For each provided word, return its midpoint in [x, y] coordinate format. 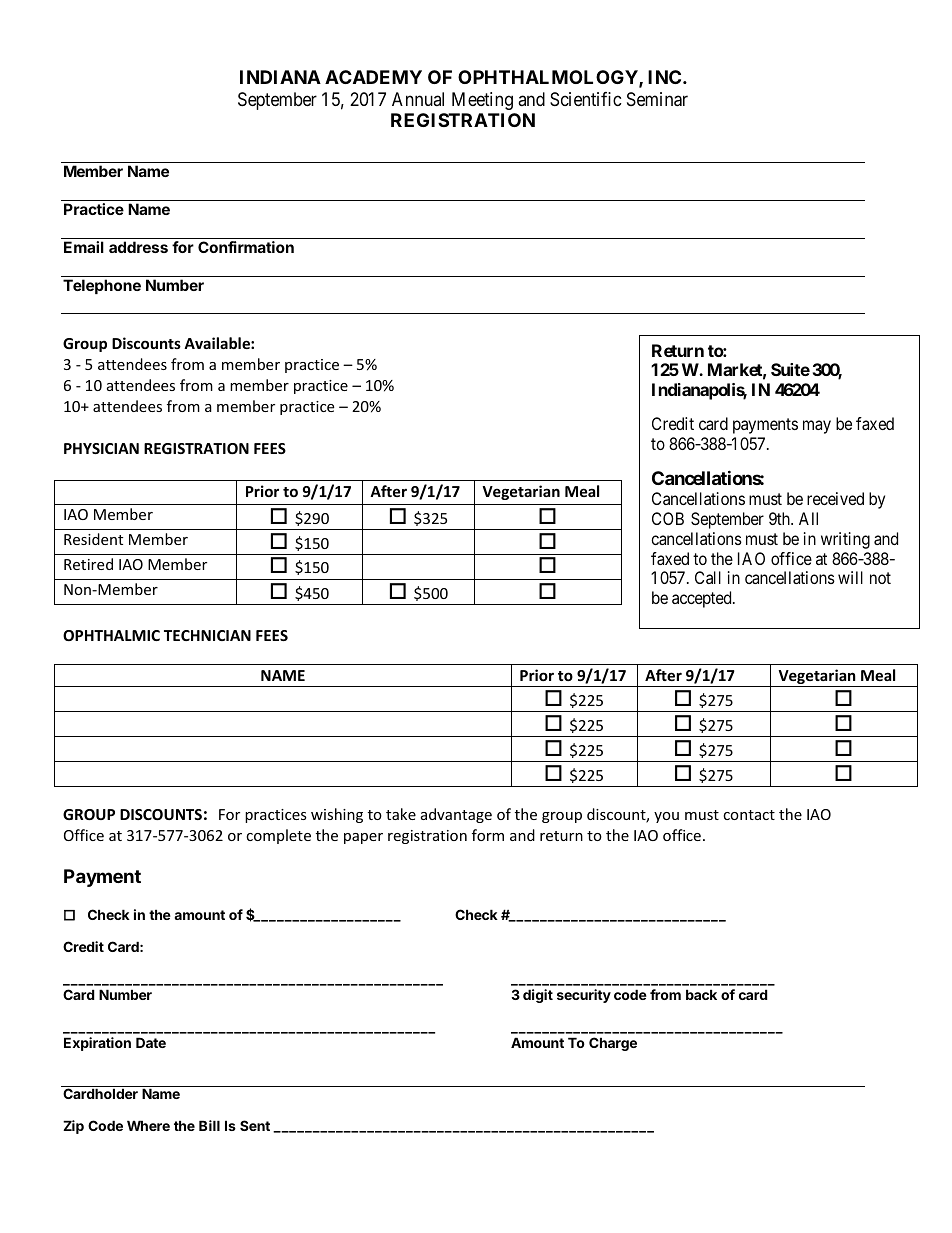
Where [148, 1125]
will [850, 577]
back [701, 994]
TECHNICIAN [207, 635]
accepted [703, 599]
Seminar [657, 99]
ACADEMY [373, 77]
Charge [613, 1044]
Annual [418, 99]
